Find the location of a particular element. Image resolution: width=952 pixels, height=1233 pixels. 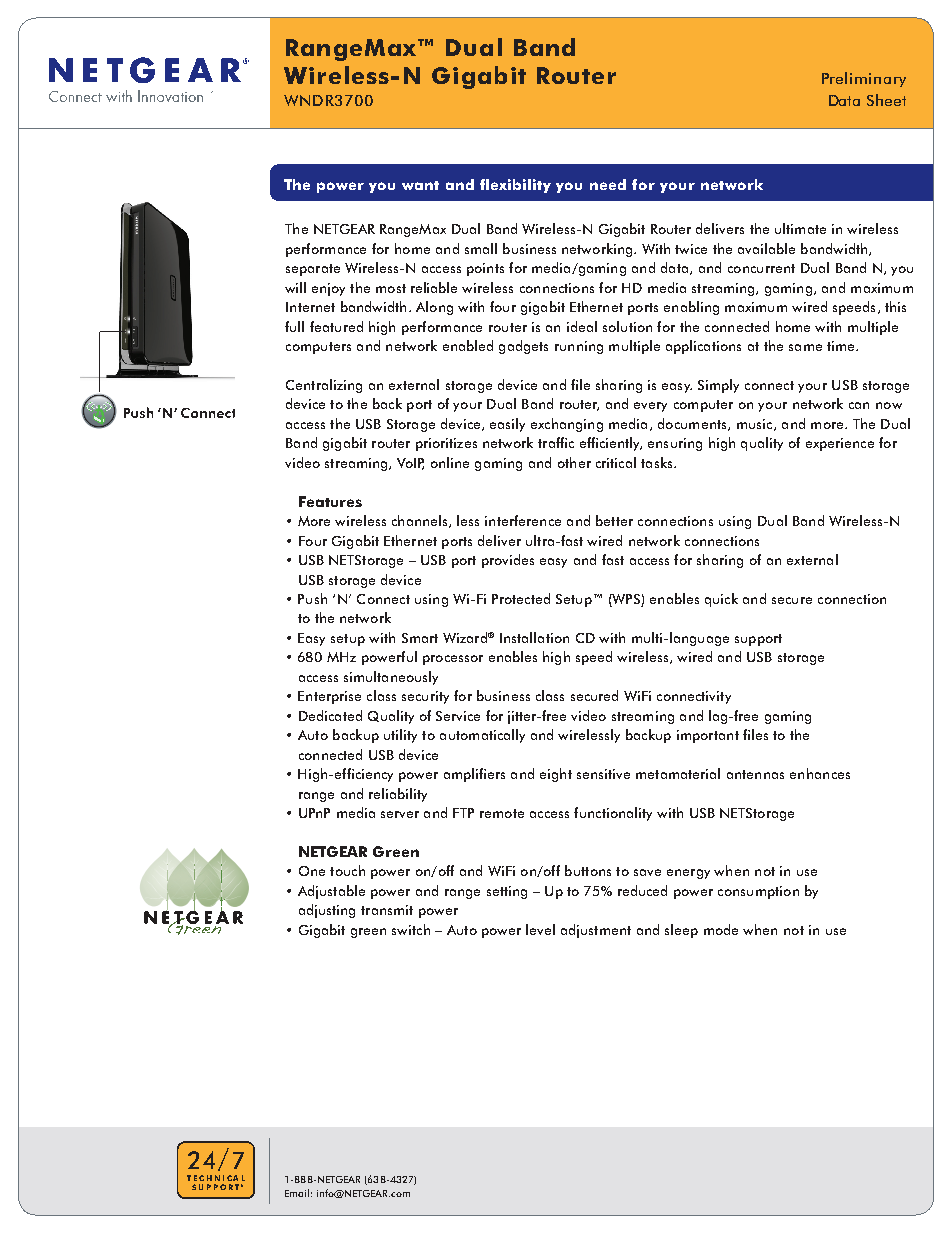

adjustment is located at coordinates (596, 931).
